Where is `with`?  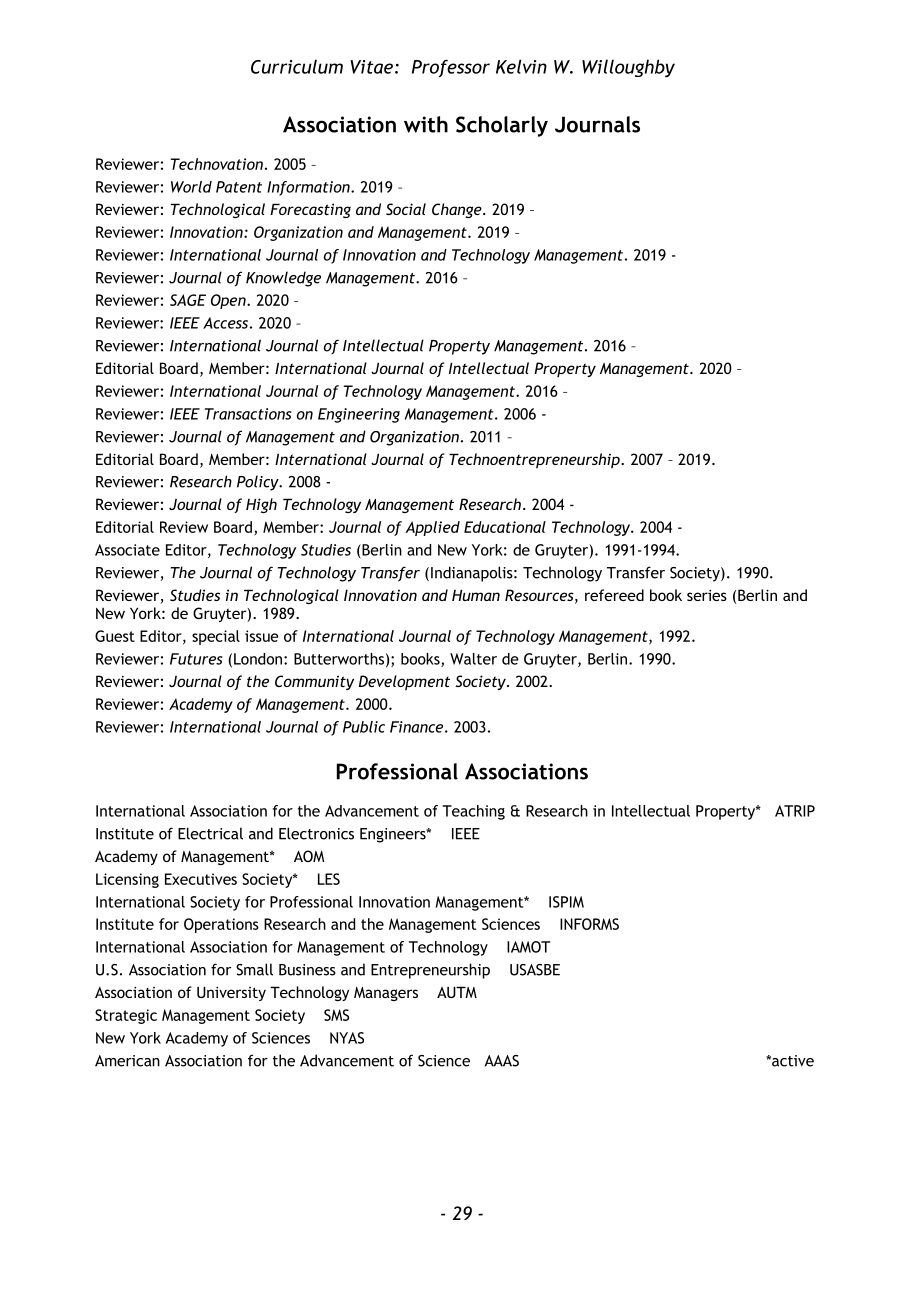 with is located at coordinates (426, 124).
